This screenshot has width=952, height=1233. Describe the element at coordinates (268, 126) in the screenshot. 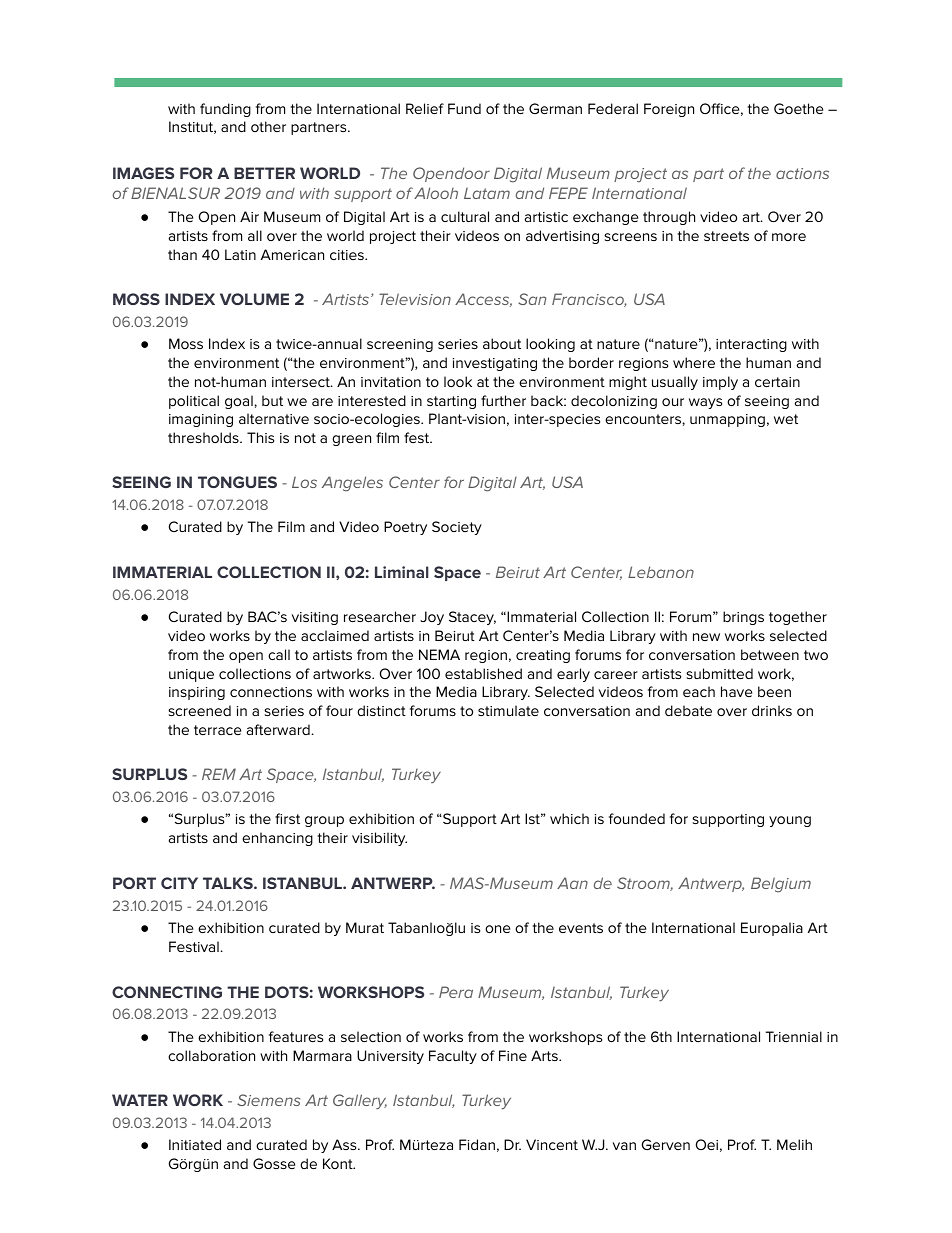

I see `other` at that location.
